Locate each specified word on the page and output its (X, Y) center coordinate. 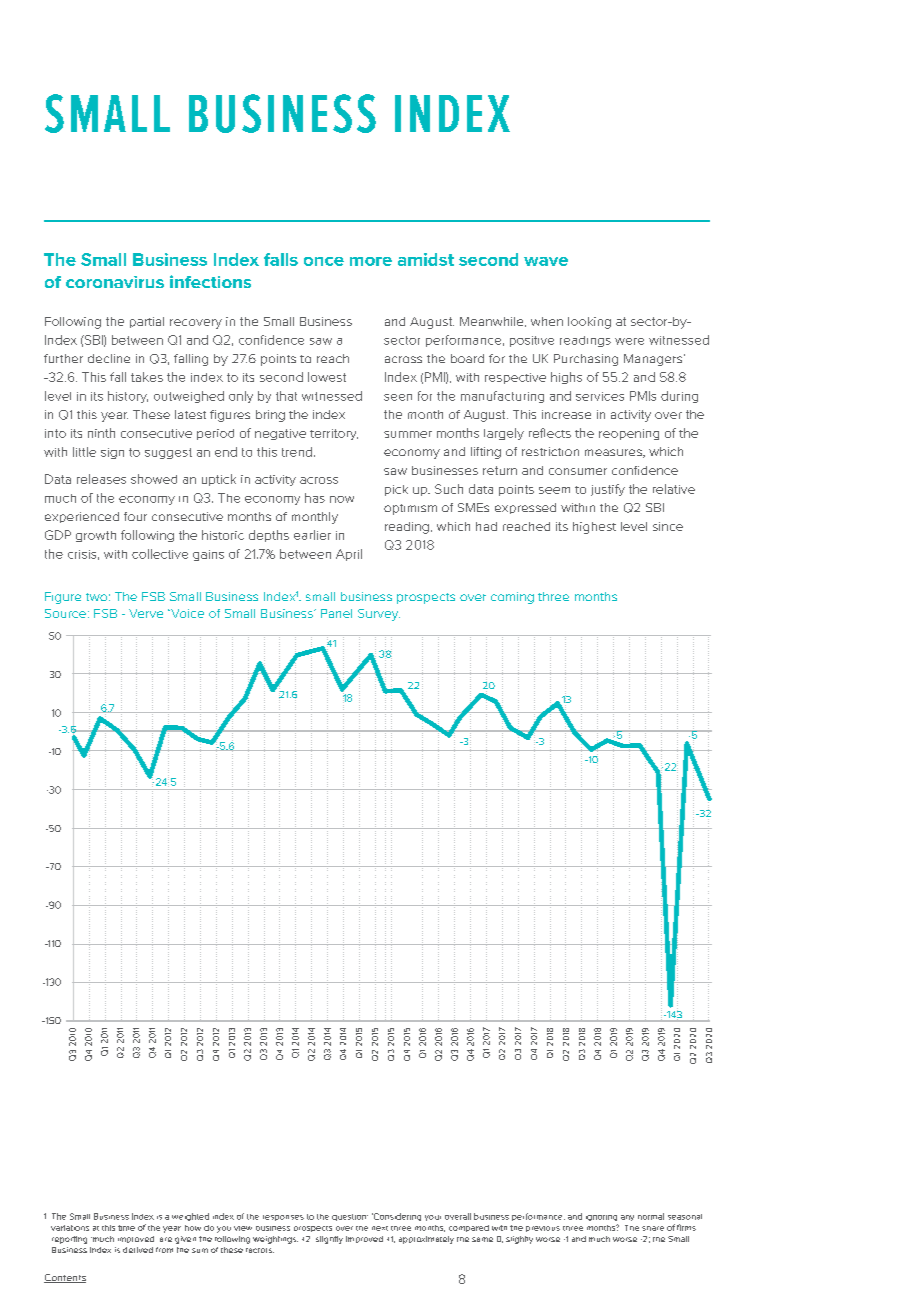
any (627, 1218)
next (380, 1228)
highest (594, 528)
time (126, 1228)
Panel (336, 613)
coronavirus (115, 282)
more (371, 261)
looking (589, 323)
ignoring (601, 1218)
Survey (379, 615)
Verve (146, 613)
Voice (186, 613)
